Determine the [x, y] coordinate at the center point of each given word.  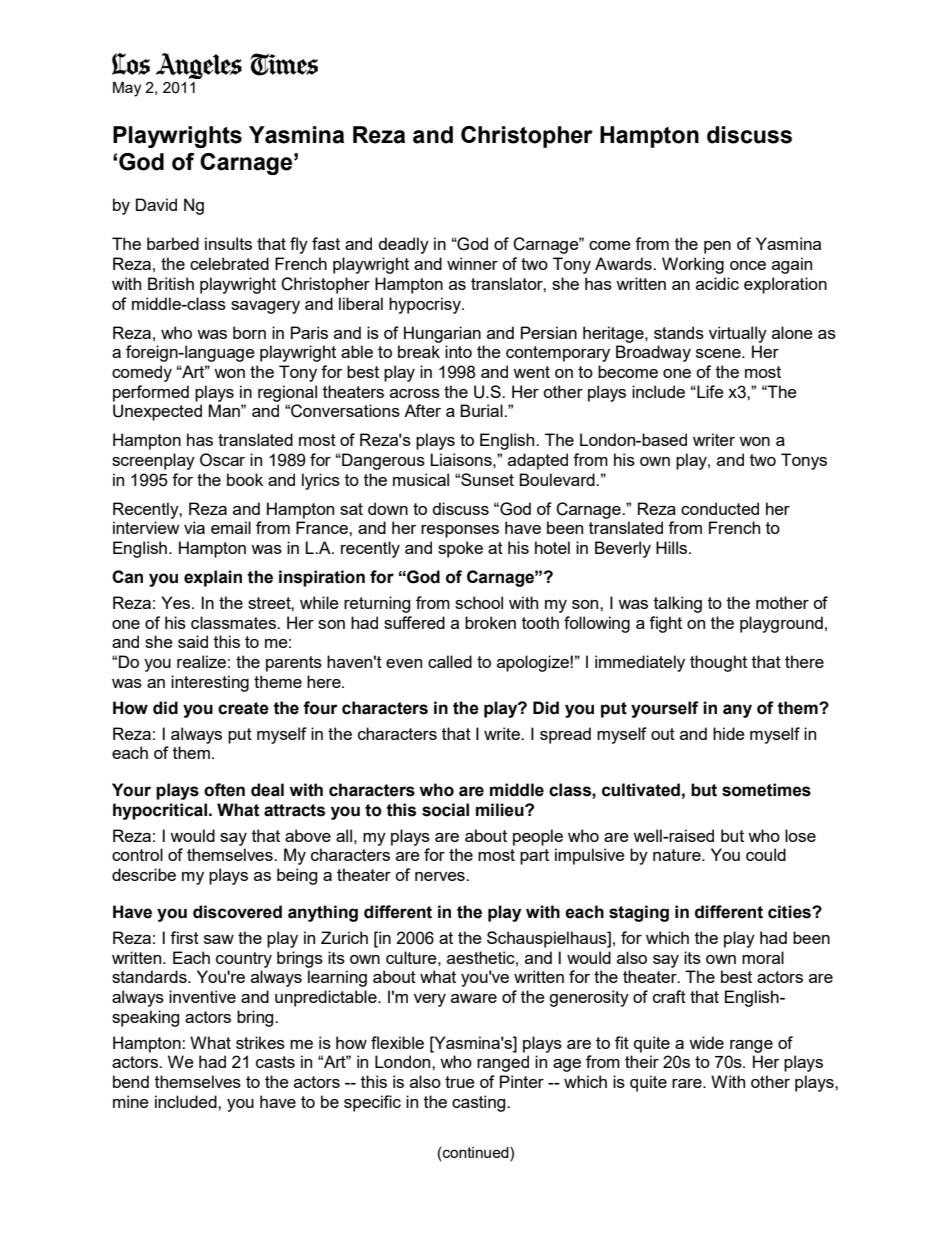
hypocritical [160, 811]
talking [678, 604]
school [479, 602]
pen [717, 247]
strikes [260, 1042]
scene [719, 353]
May [127, 89]
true [460, 1082]
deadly [403, 245]
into [458, 351]
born [249, 332]
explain [213, 578]
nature [678, 855]
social [445, 810]
